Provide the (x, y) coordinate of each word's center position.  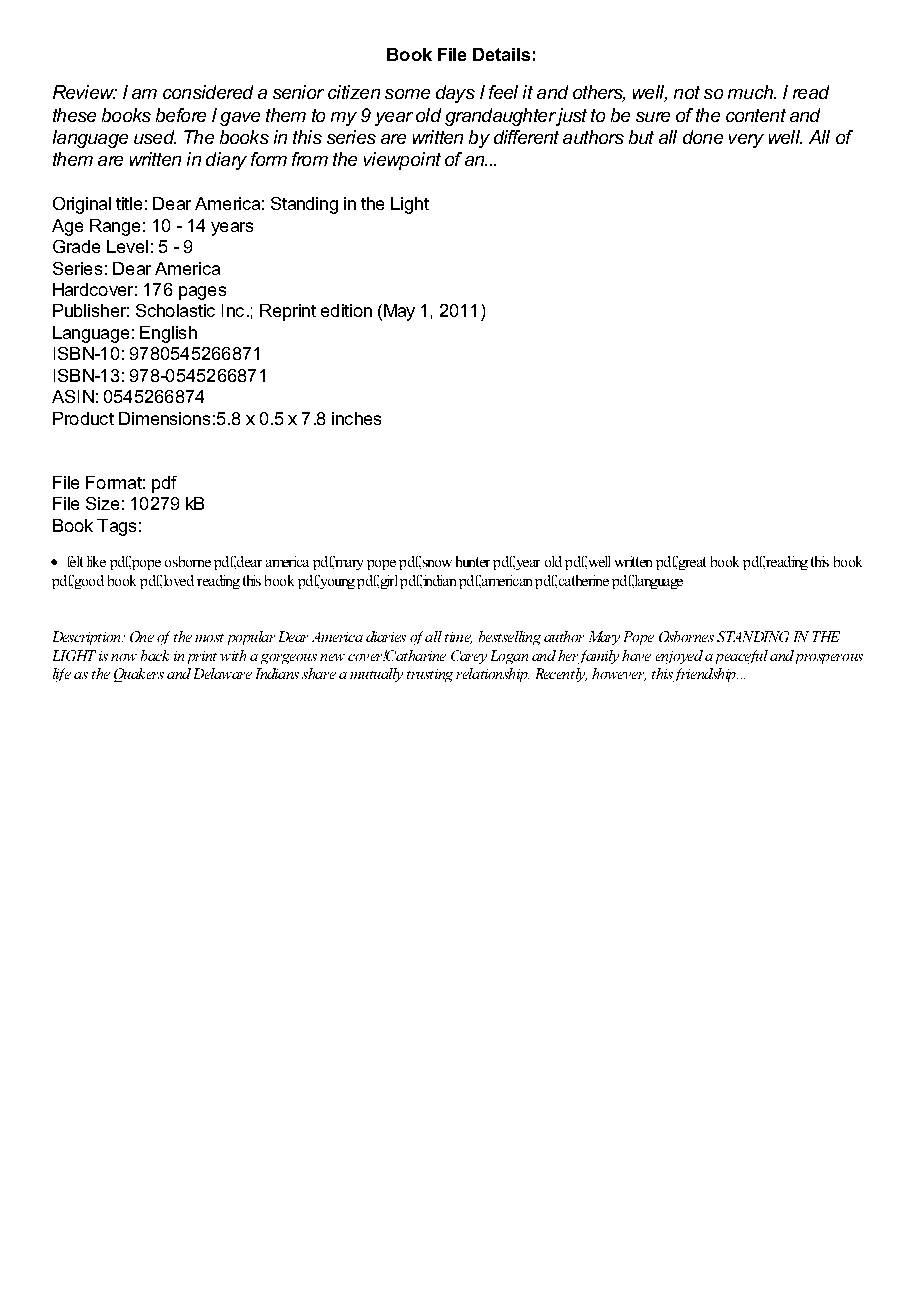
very (746, 141)
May (398, 312)
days (455, 94)
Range (115, 227)
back (155, 655)
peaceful (742, 657)
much (751, 92)
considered (208, 92)
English (168, 334)
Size (102, 503)
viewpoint (402, 161)
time (458, 638)
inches (356, 418)
